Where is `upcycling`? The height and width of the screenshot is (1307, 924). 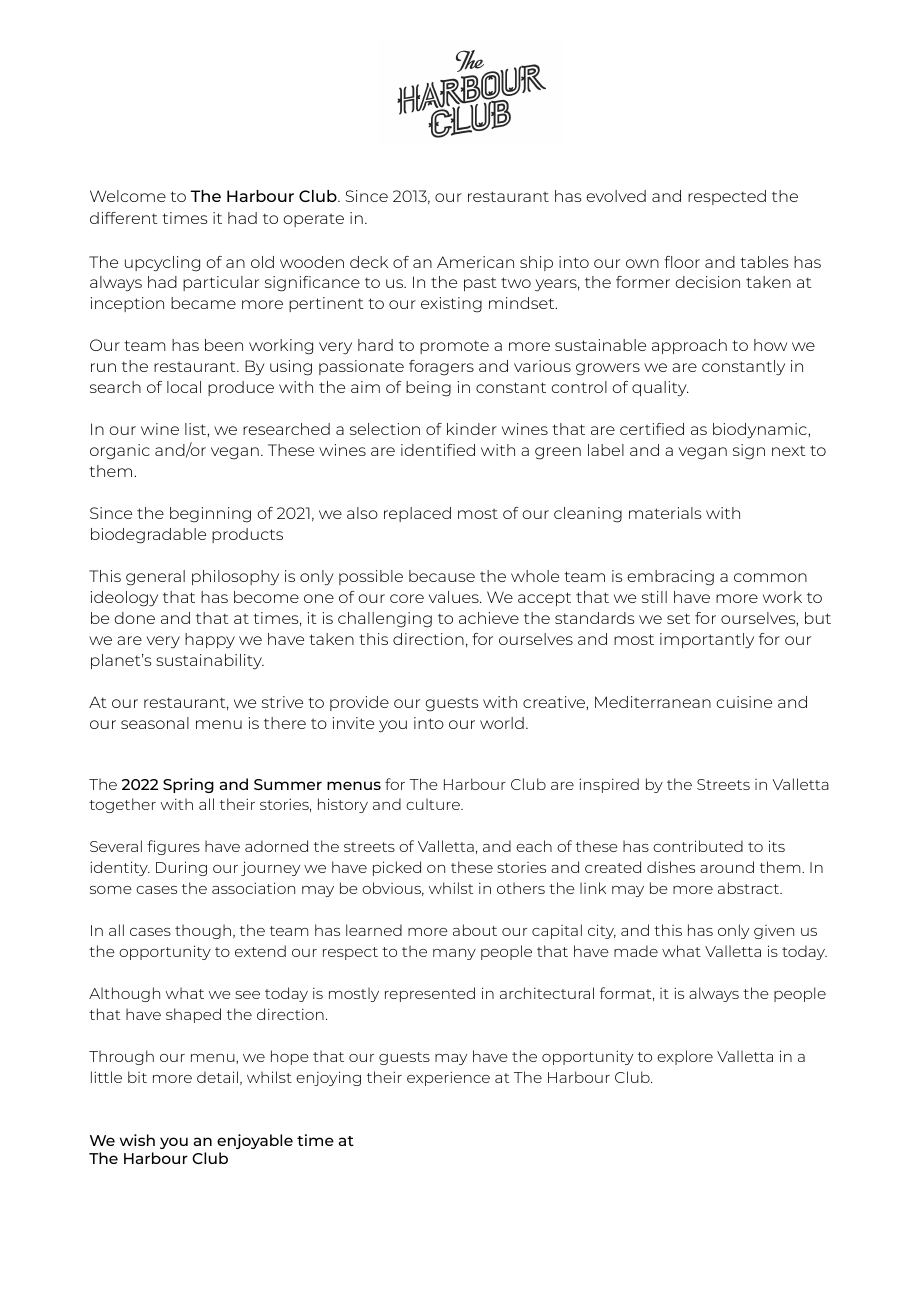
upcycling is located at coordinates (162, 264).
